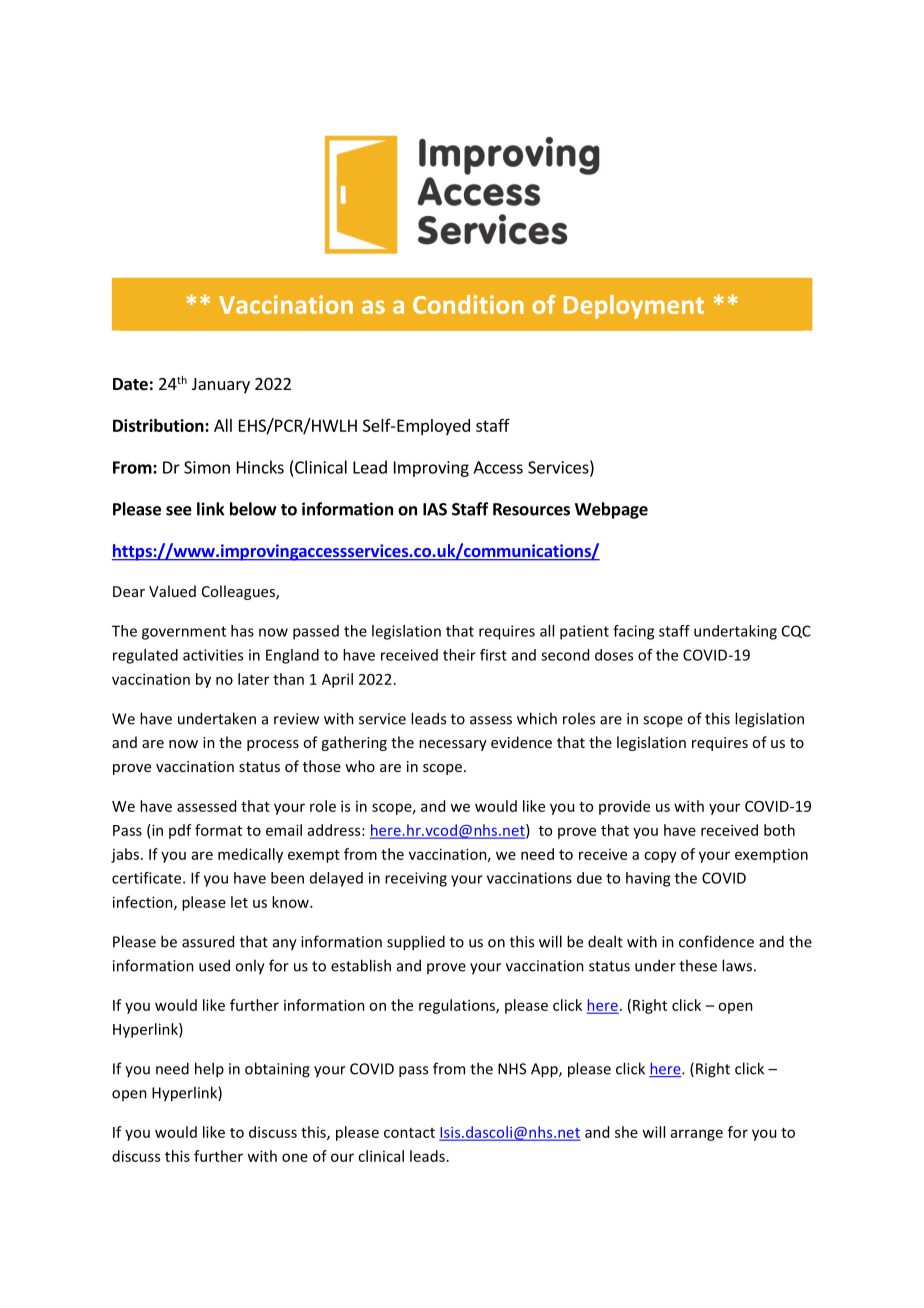 The height and width of the image is (1308, 924). I want to click on one, so click(295, 1157).
